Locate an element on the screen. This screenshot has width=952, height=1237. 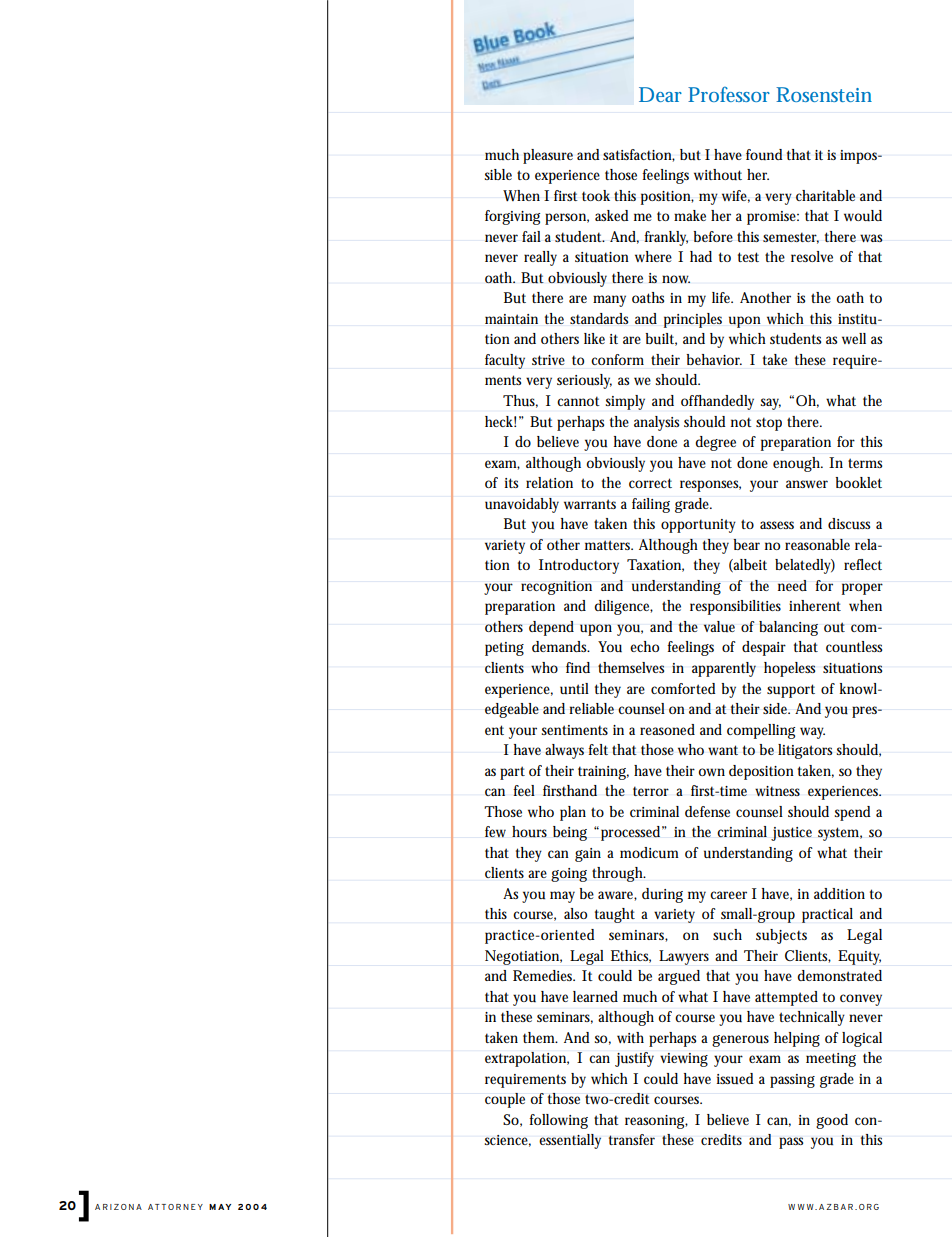
Dear is located at coordinates (660, 94).
